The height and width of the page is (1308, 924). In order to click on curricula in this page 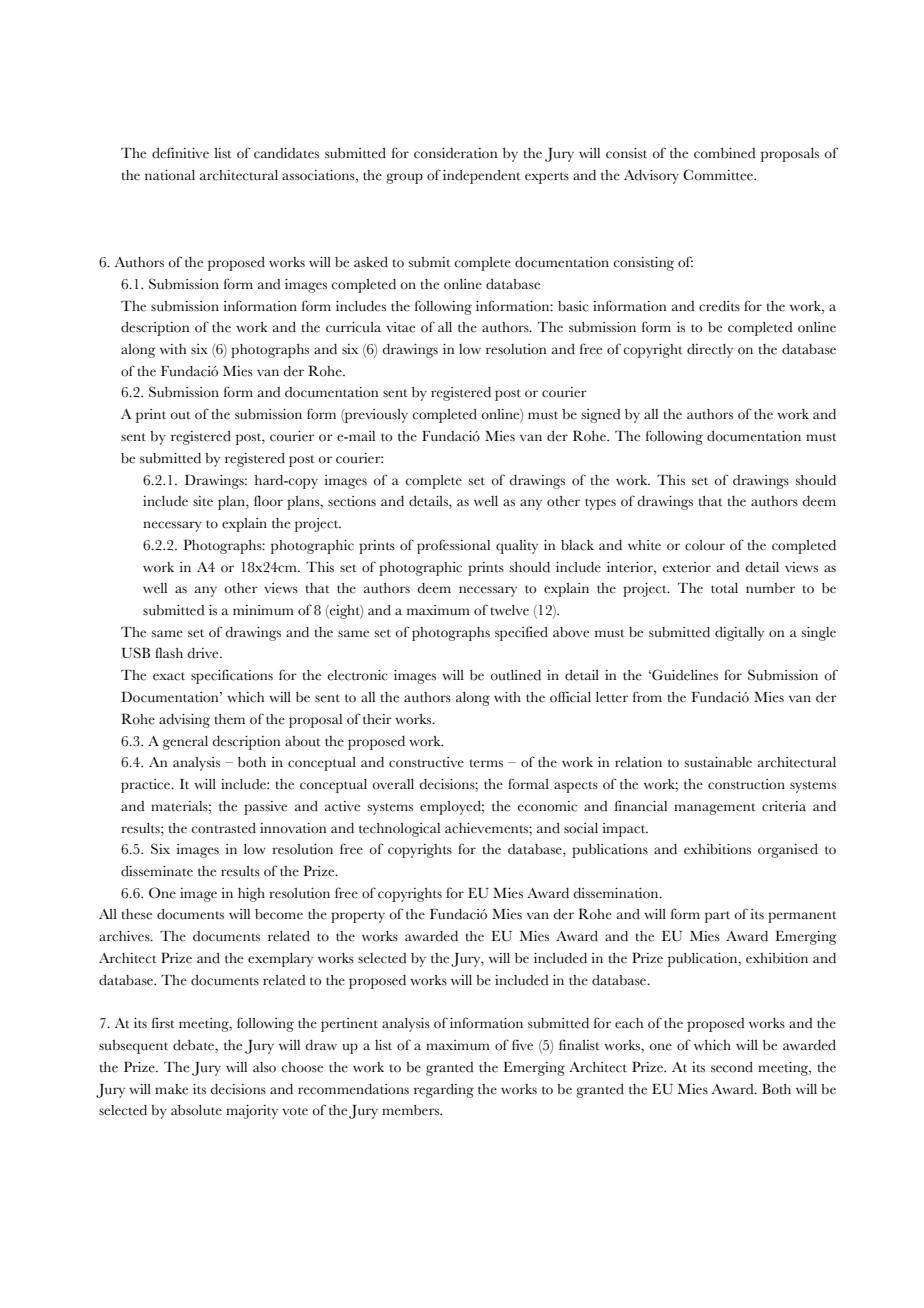, I will do `click(353, 327)`.
